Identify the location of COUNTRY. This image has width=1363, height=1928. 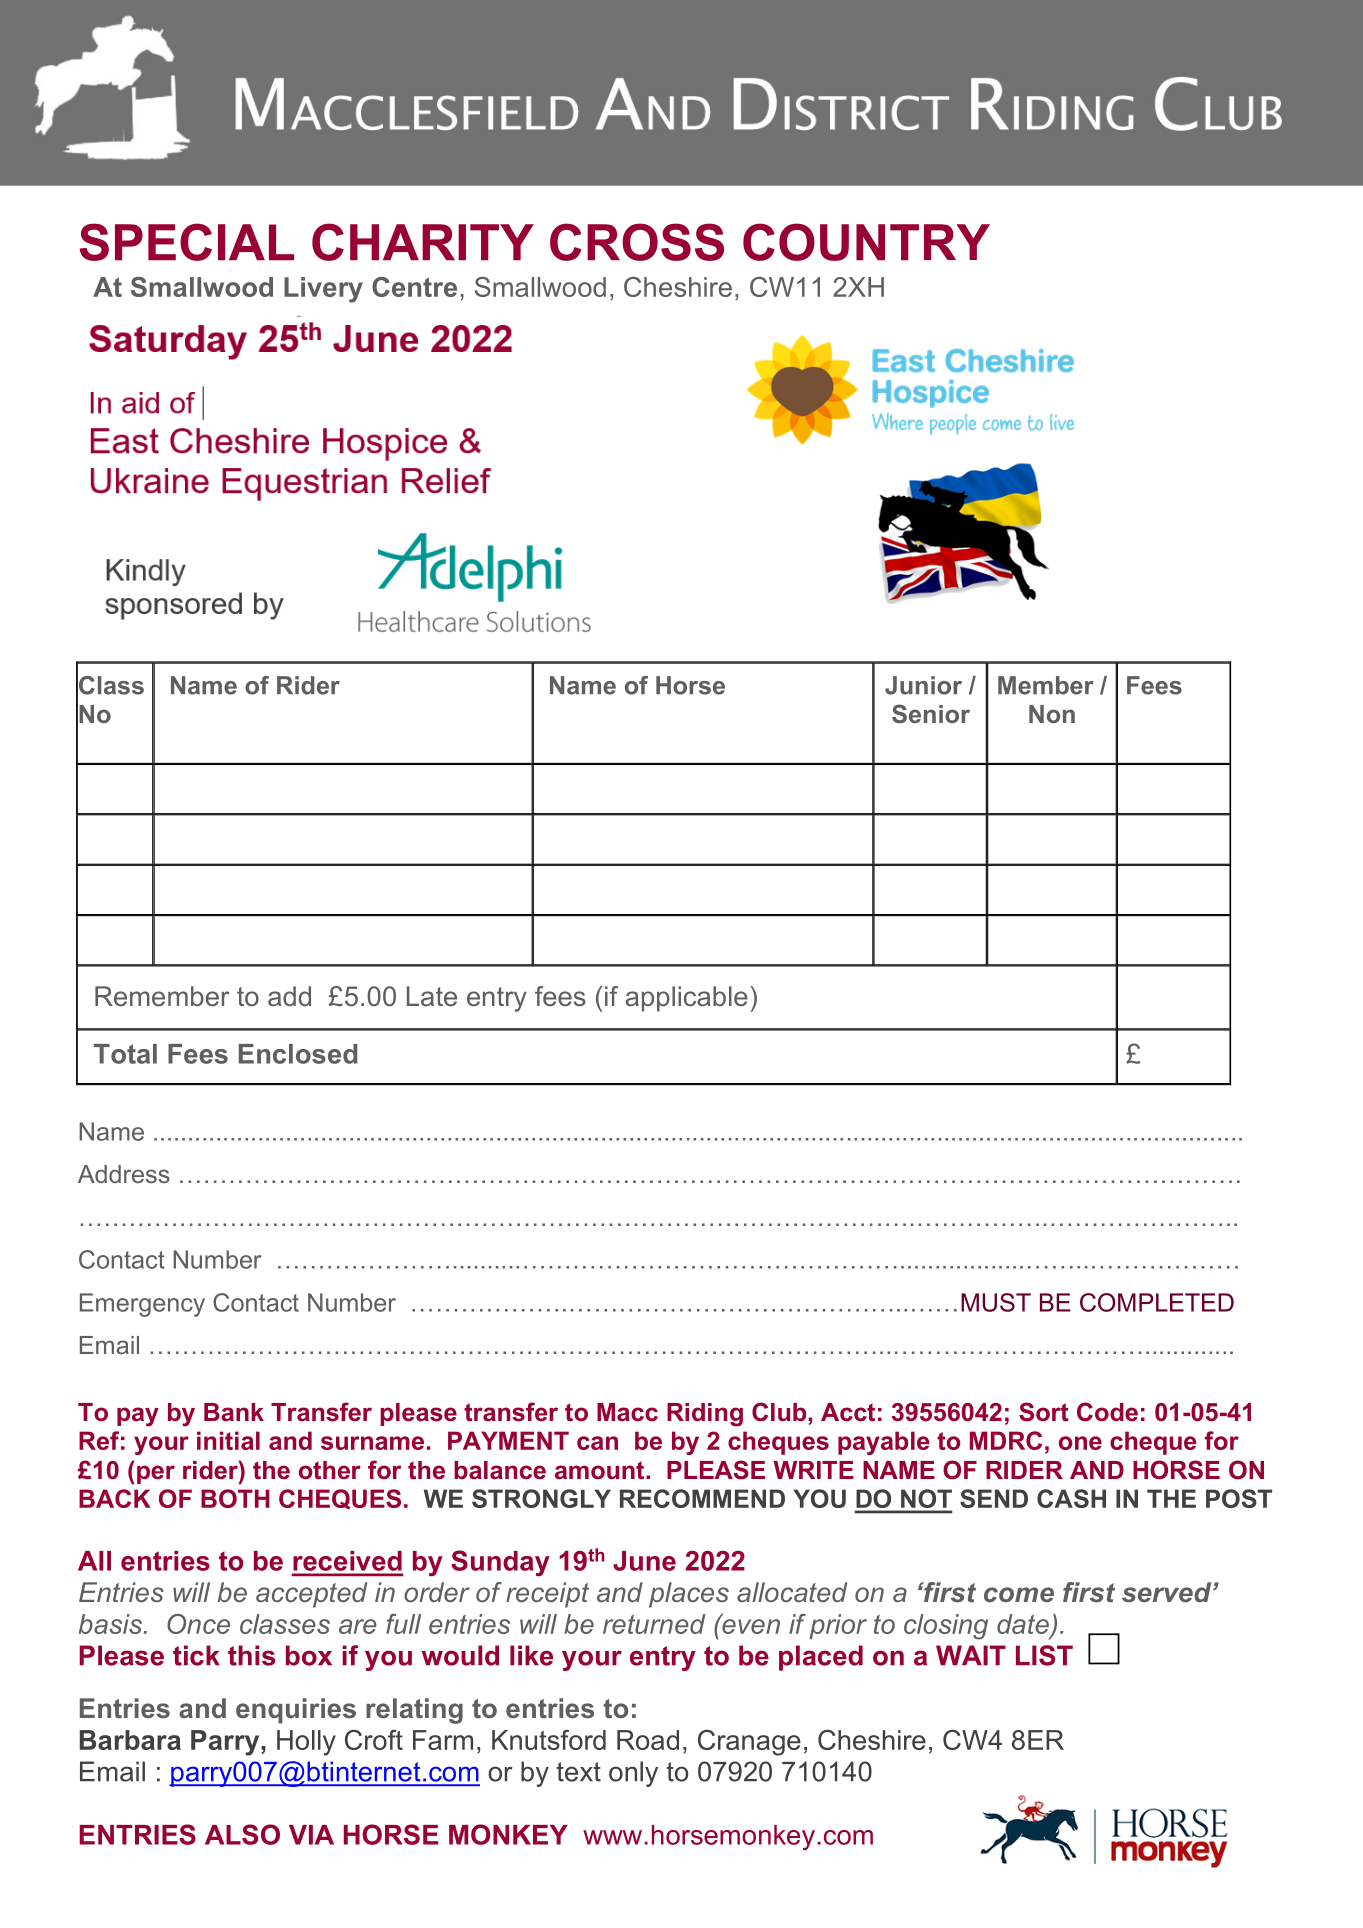
(866, 242).
